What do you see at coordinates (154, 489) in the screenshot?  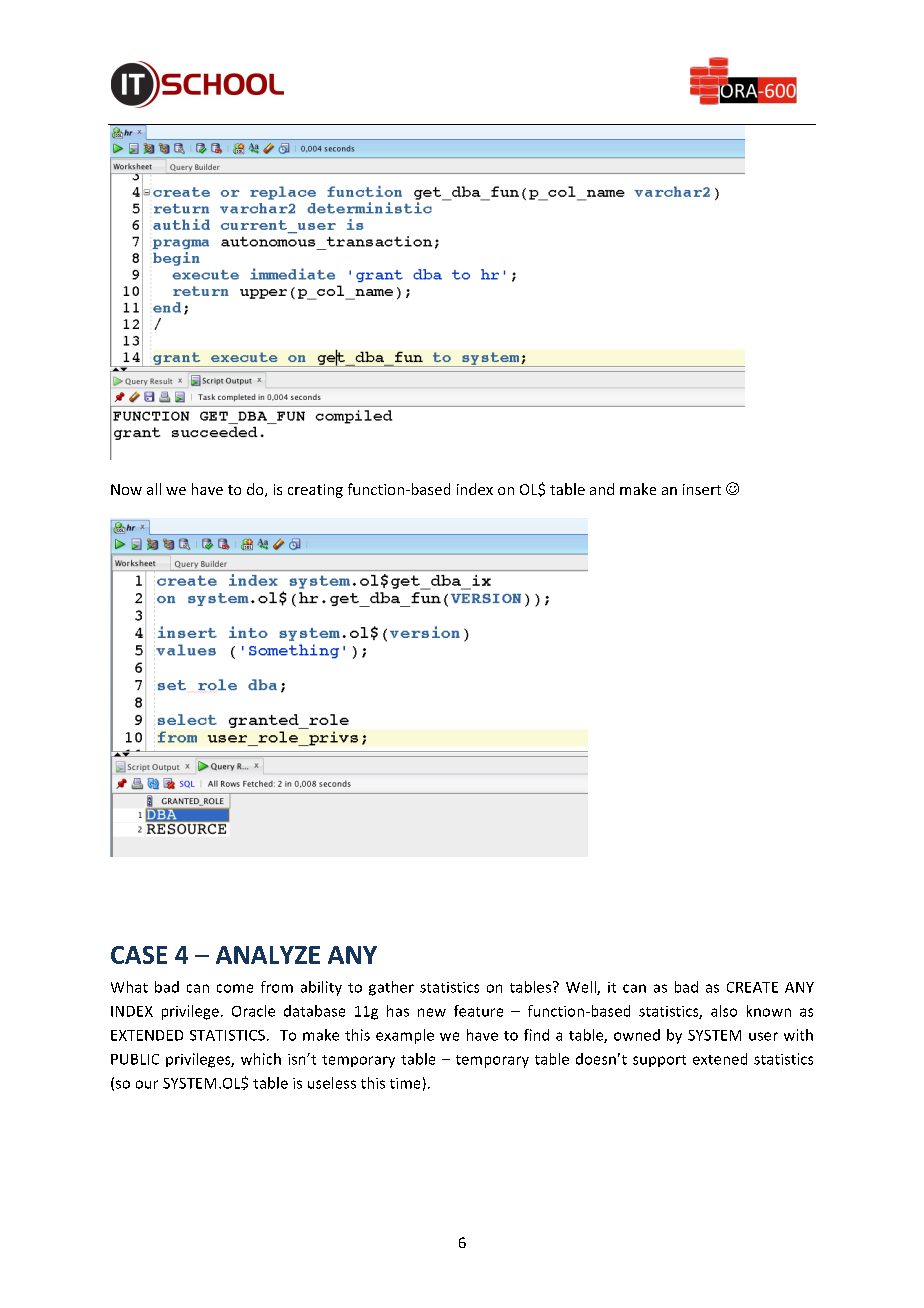 I see `all` at bounding box center [154, 489].
